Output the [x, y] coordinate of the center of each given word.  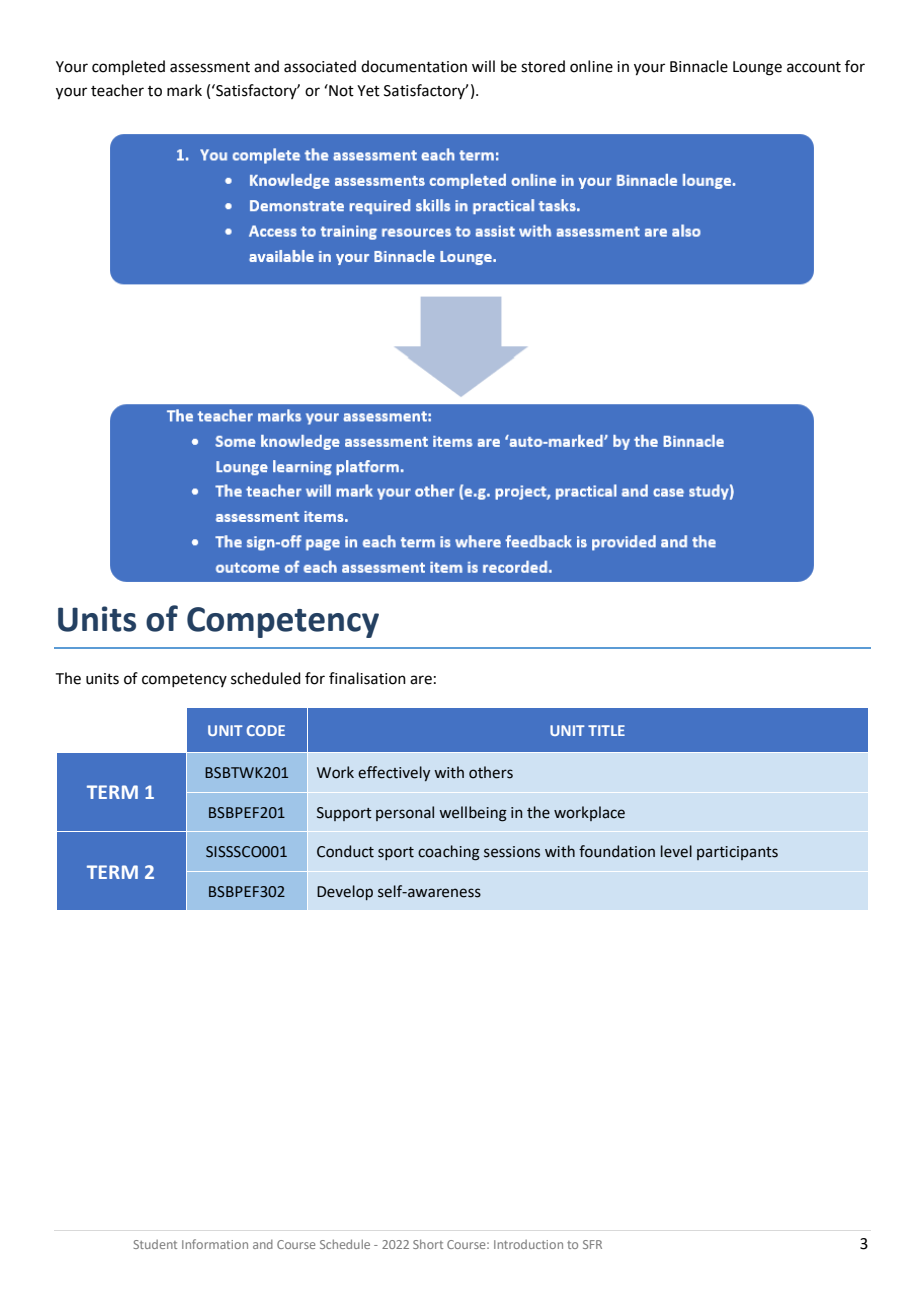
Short [428, 1244]
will [483, 66]
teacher [117, 90]
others [491, 772]
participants [737, 853]
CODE [266, 730]
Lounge [757, 68]
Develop [345, 892]
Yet [368, 91]
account [814, 67]
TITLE [606, 730]
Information [215, 1244]
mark [184, 90]
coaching [449, 853]
